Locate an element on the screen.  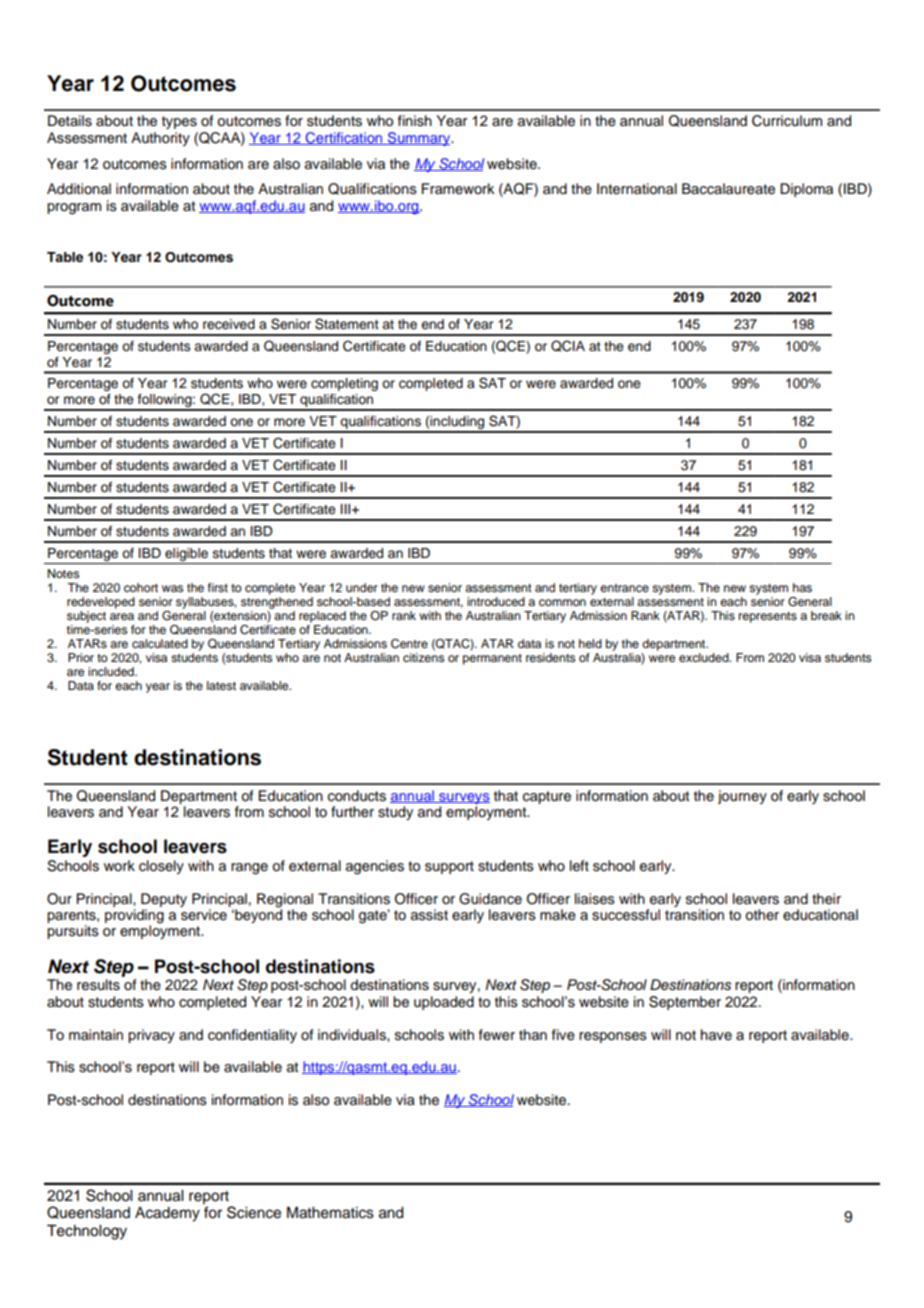
excluded is located at coordinates (705, 657).
